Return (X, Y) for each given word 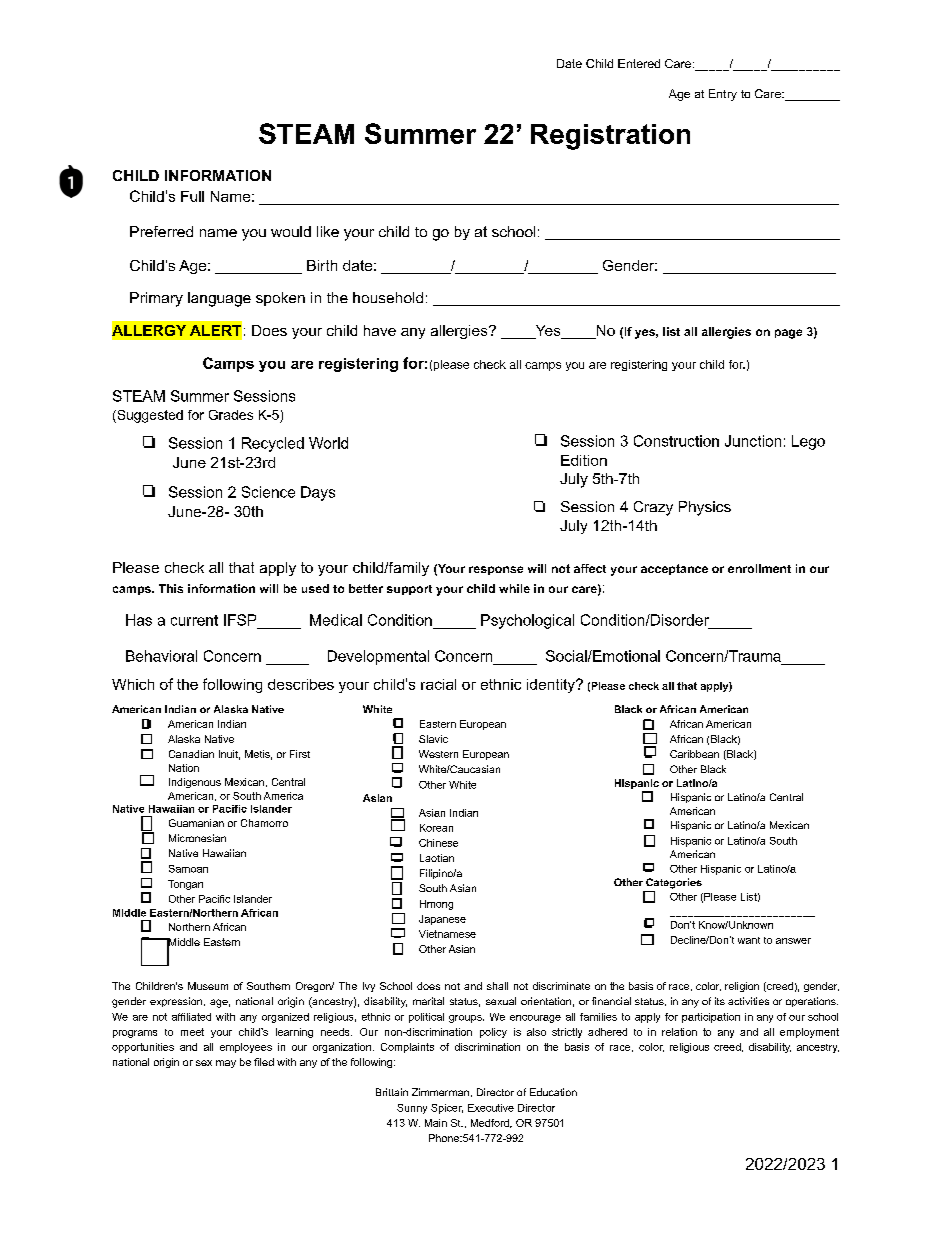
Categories (674, 883)
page (788, 334)
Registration (610, 137)
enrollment (759, 568)
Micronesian (197, 838)
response (496, 570)
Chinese (438, 843)
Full (192, 196)
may (226, 1064)
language (219, 299)
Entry (723, 95)
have (380, 330)
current (194, 620)
